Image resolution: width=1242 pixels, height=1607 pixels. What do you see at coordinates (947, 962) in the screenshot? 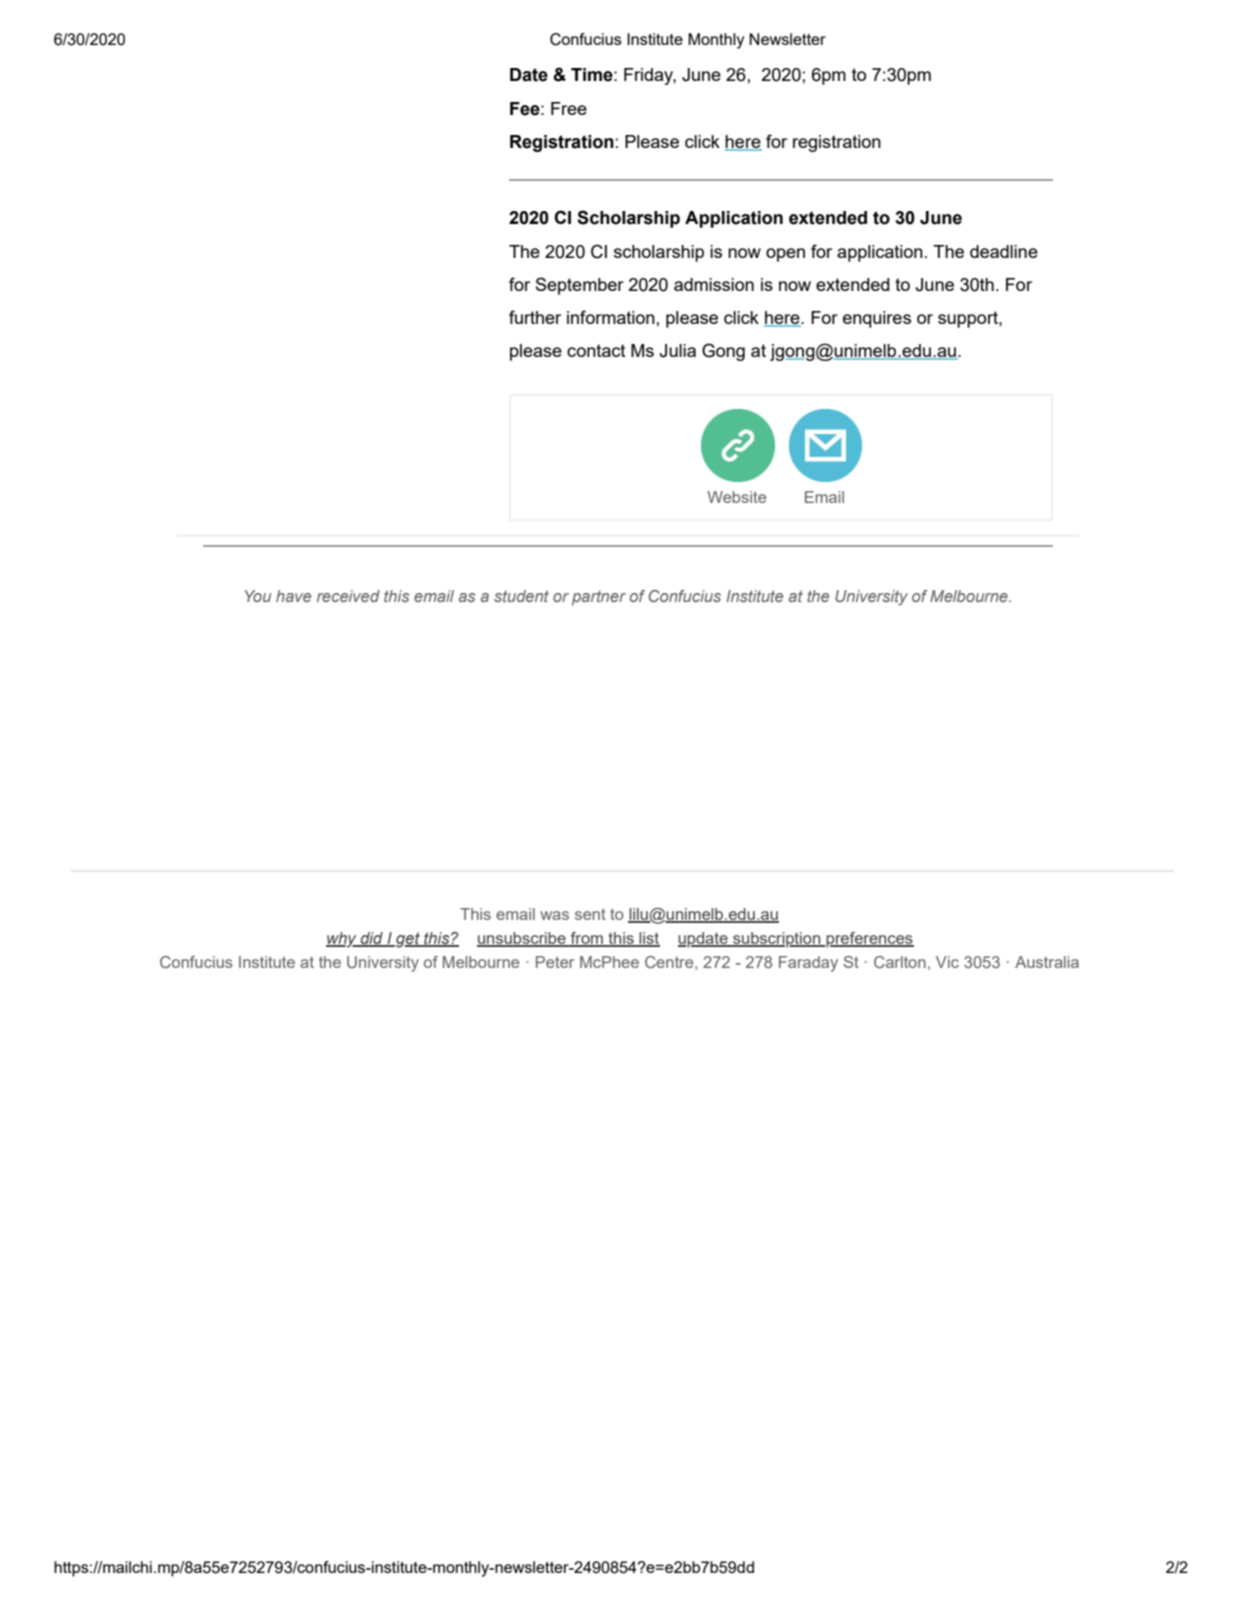
I see `Vic` at bounding box center [947, 962].
